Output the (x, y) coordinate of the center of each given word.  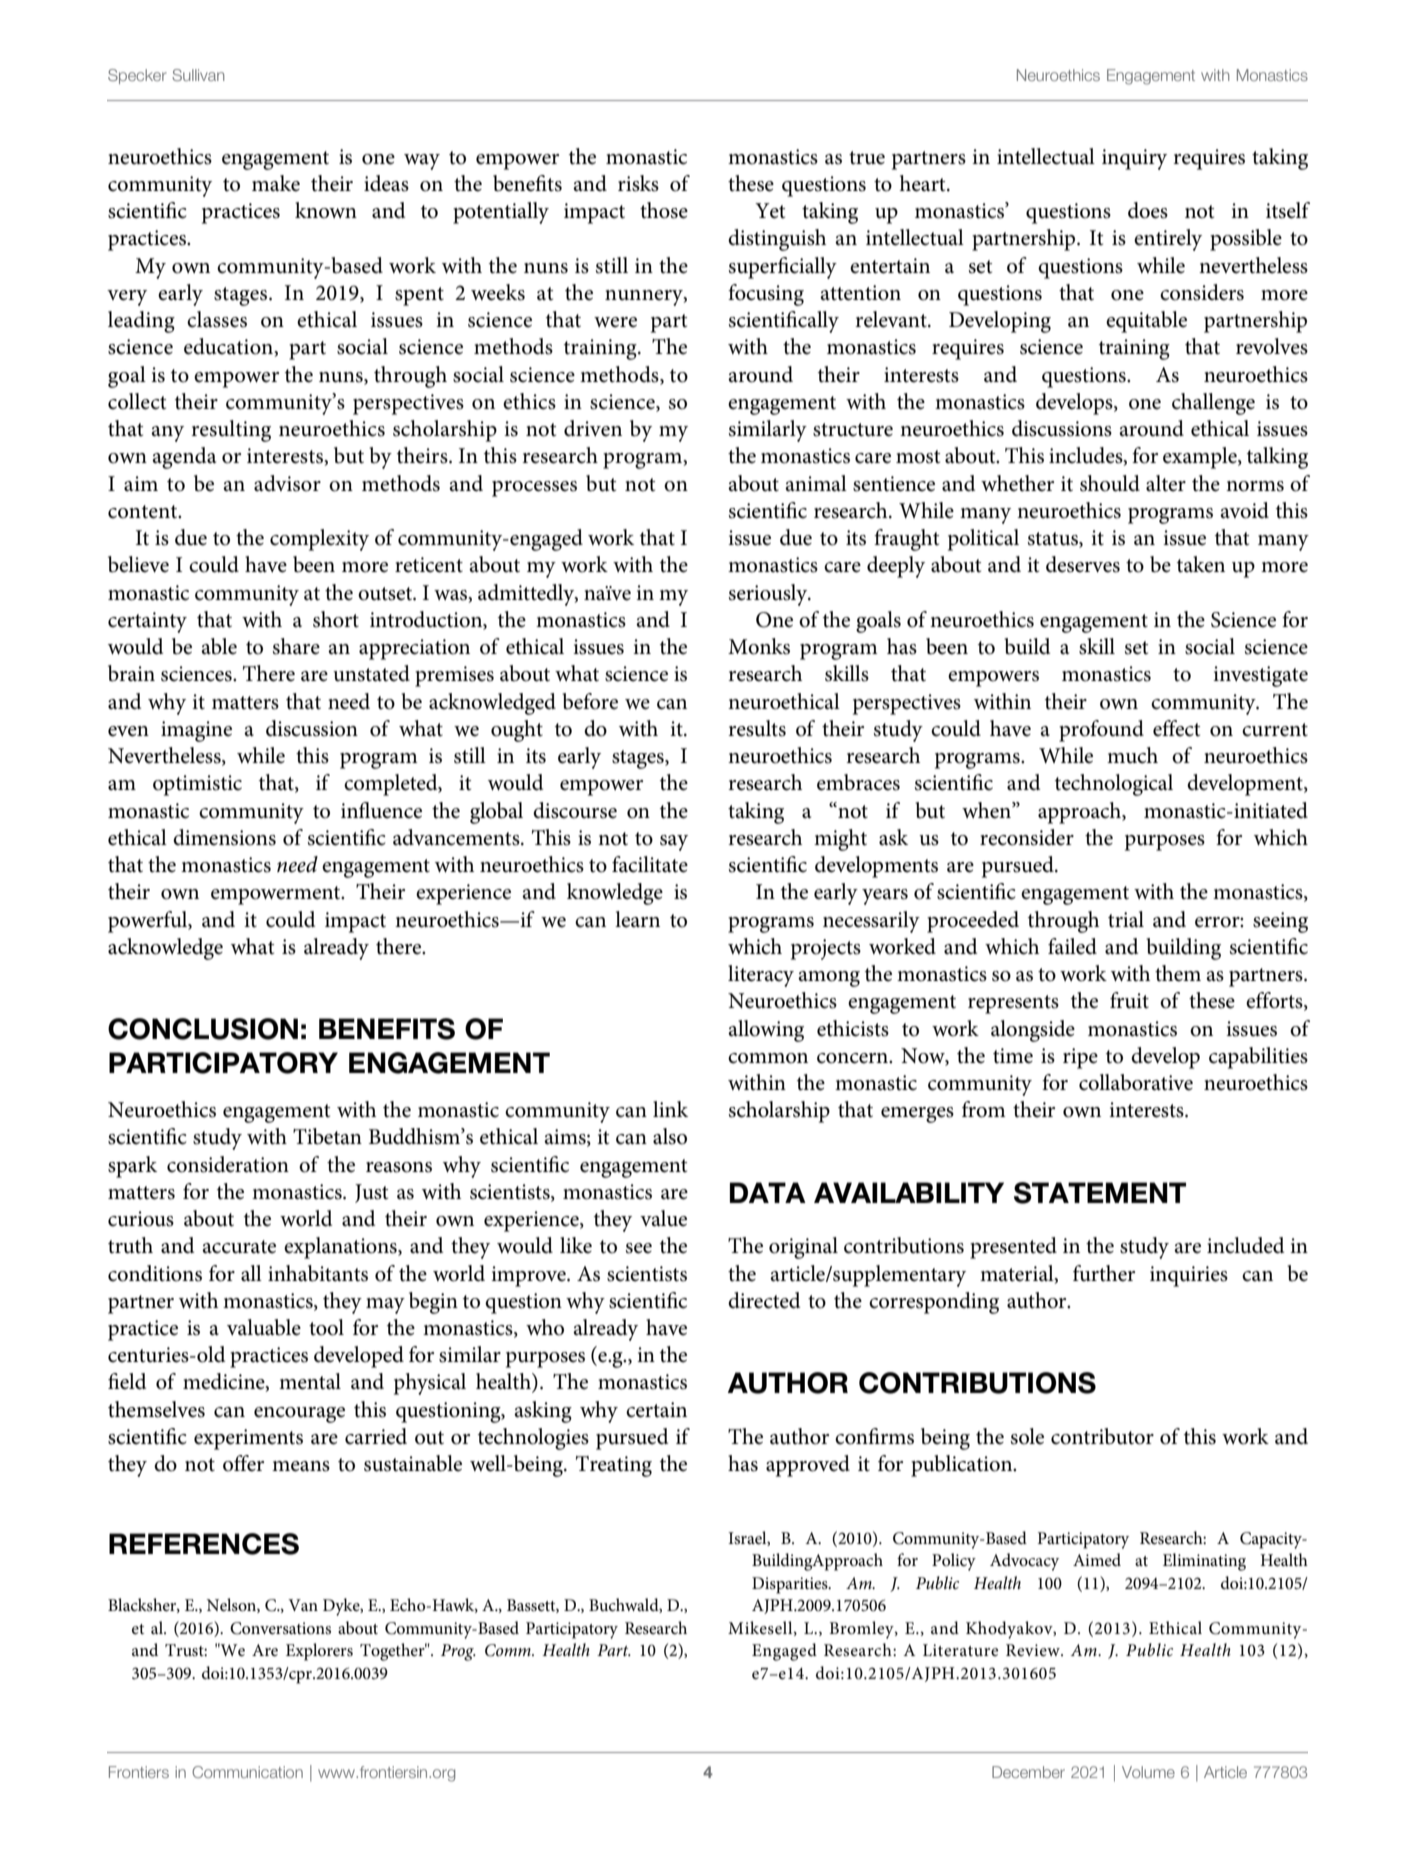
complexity (319, 540)
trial (1126, 919)
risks (638, 183)
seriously (769, 595)
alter (1166, 483)
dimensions (224, 837)
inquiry (1134, 159)
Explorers (319, 1652)
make (276, 183)
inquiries (1189, 1276)
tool (326, 1327)
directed (764, 1300)
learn (637, 919)
